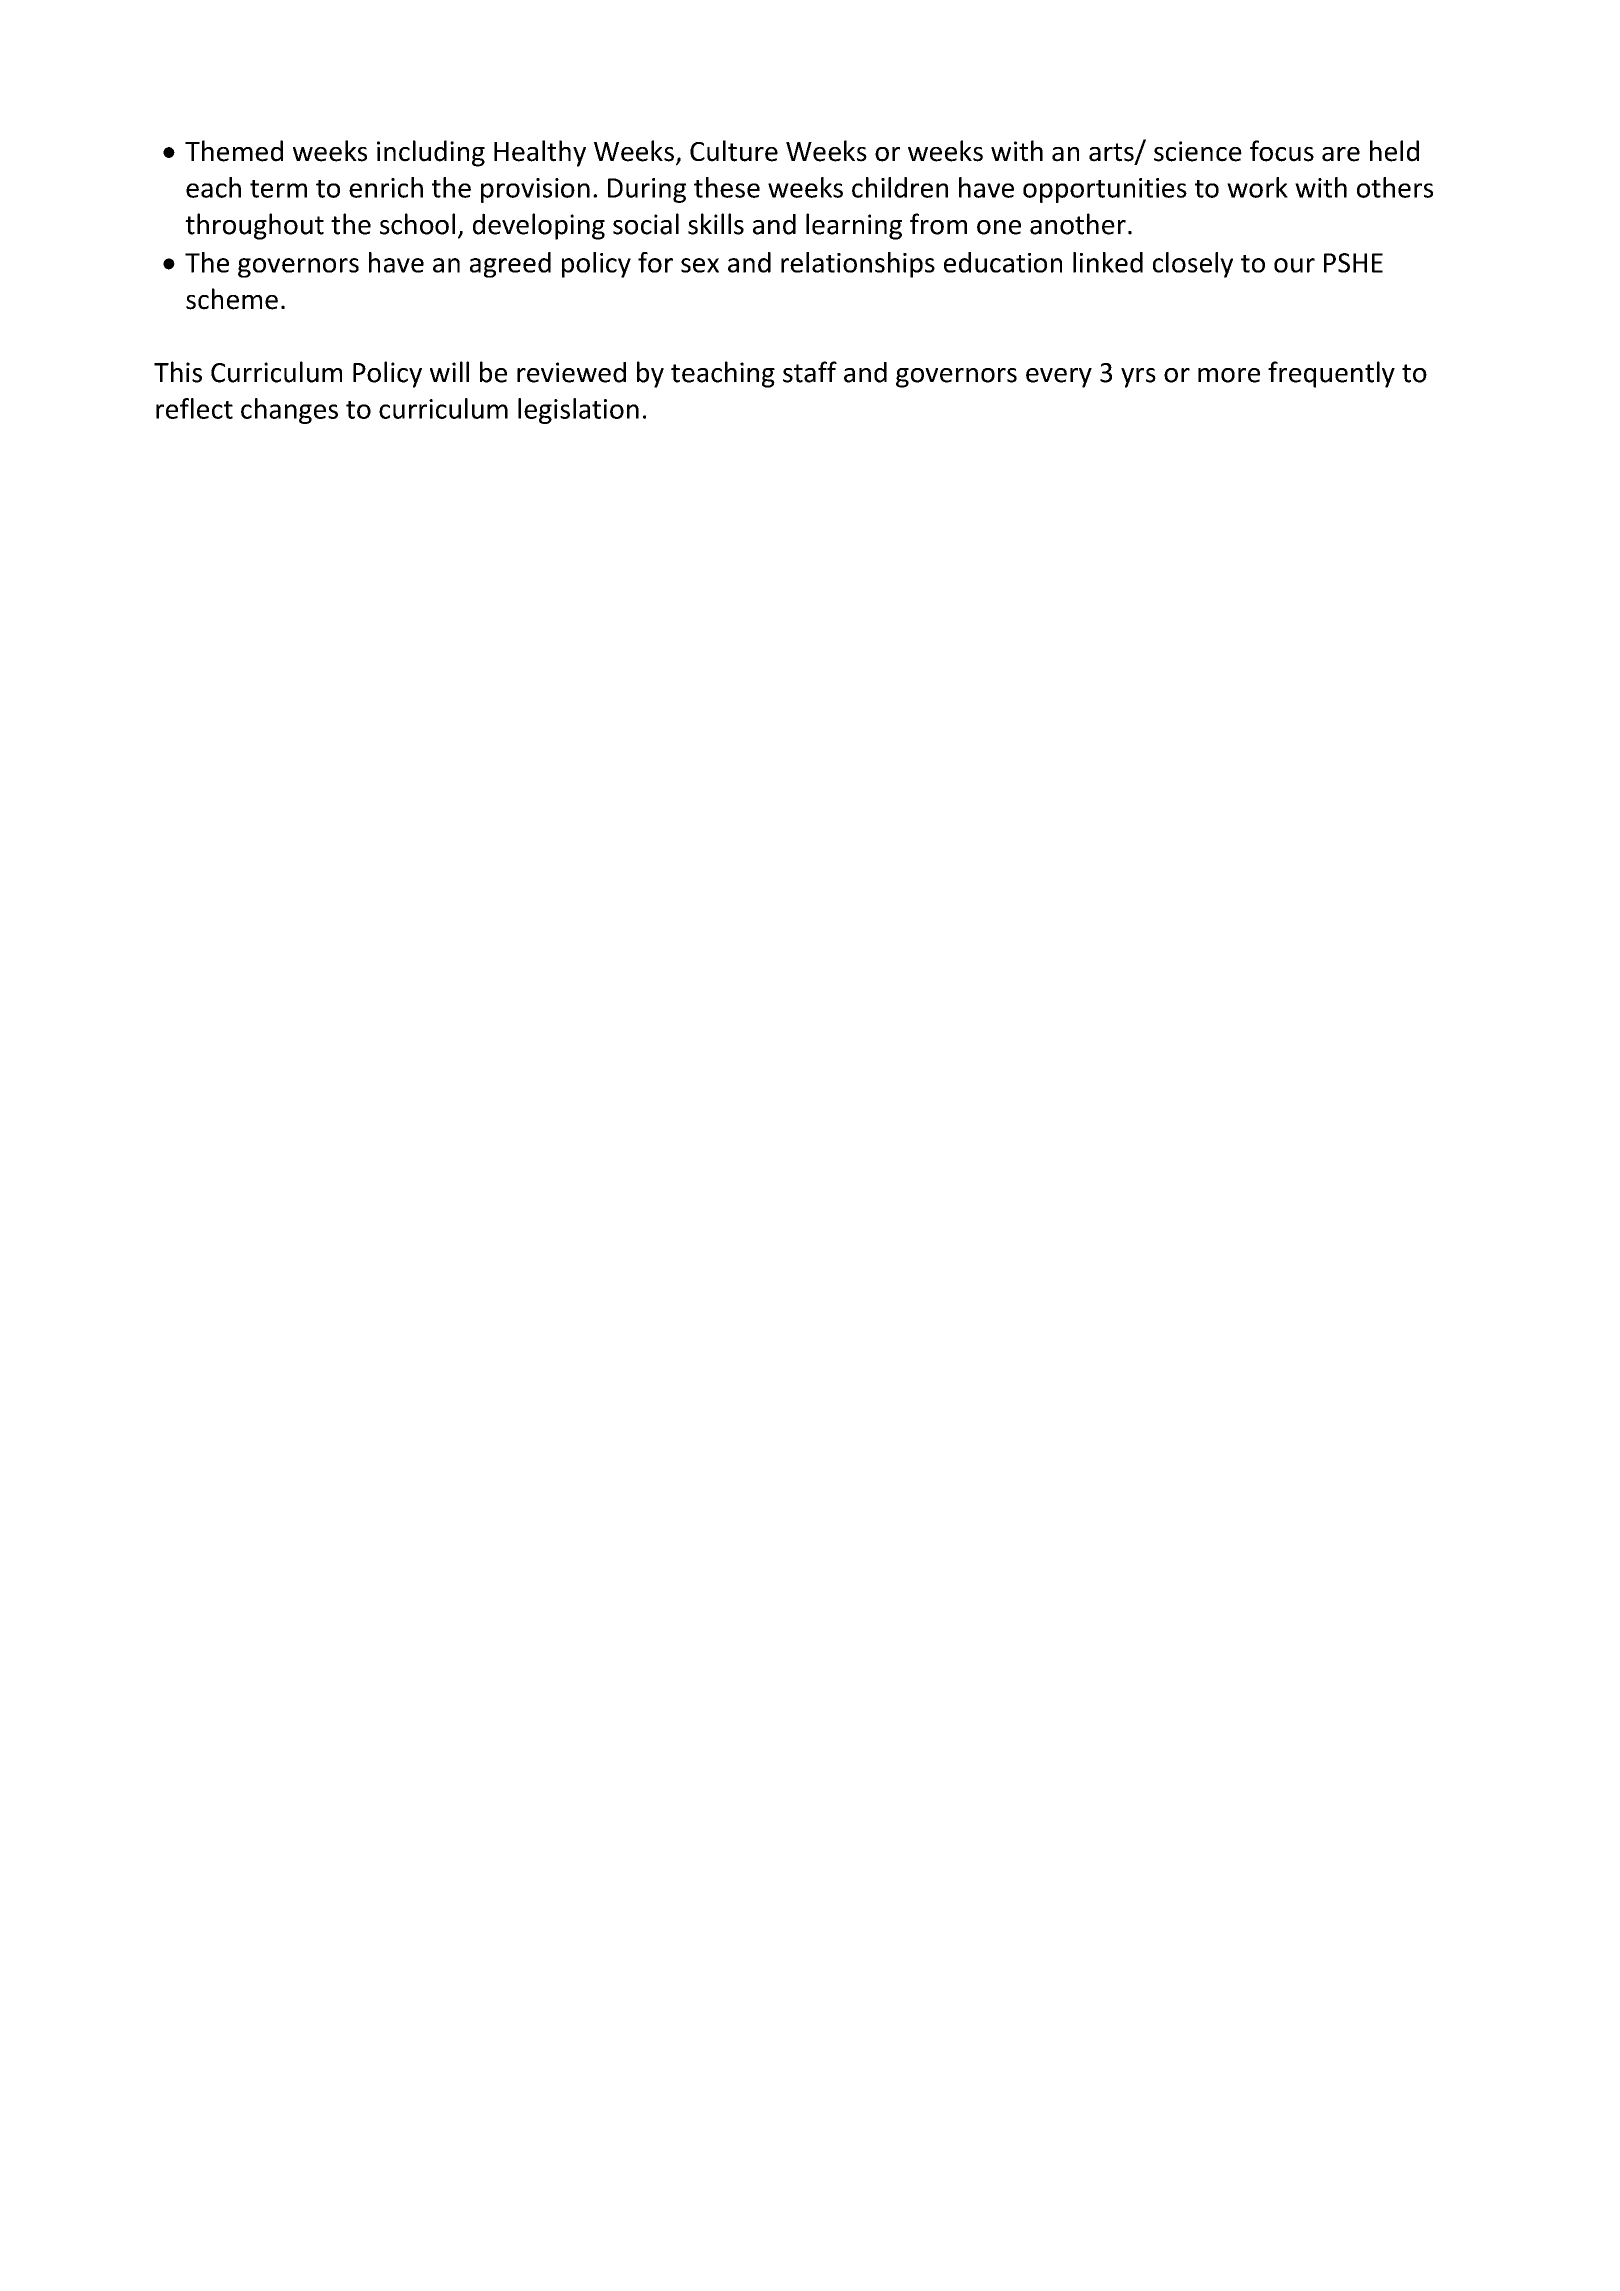  I want to click on Themed, so click(234, 151).
